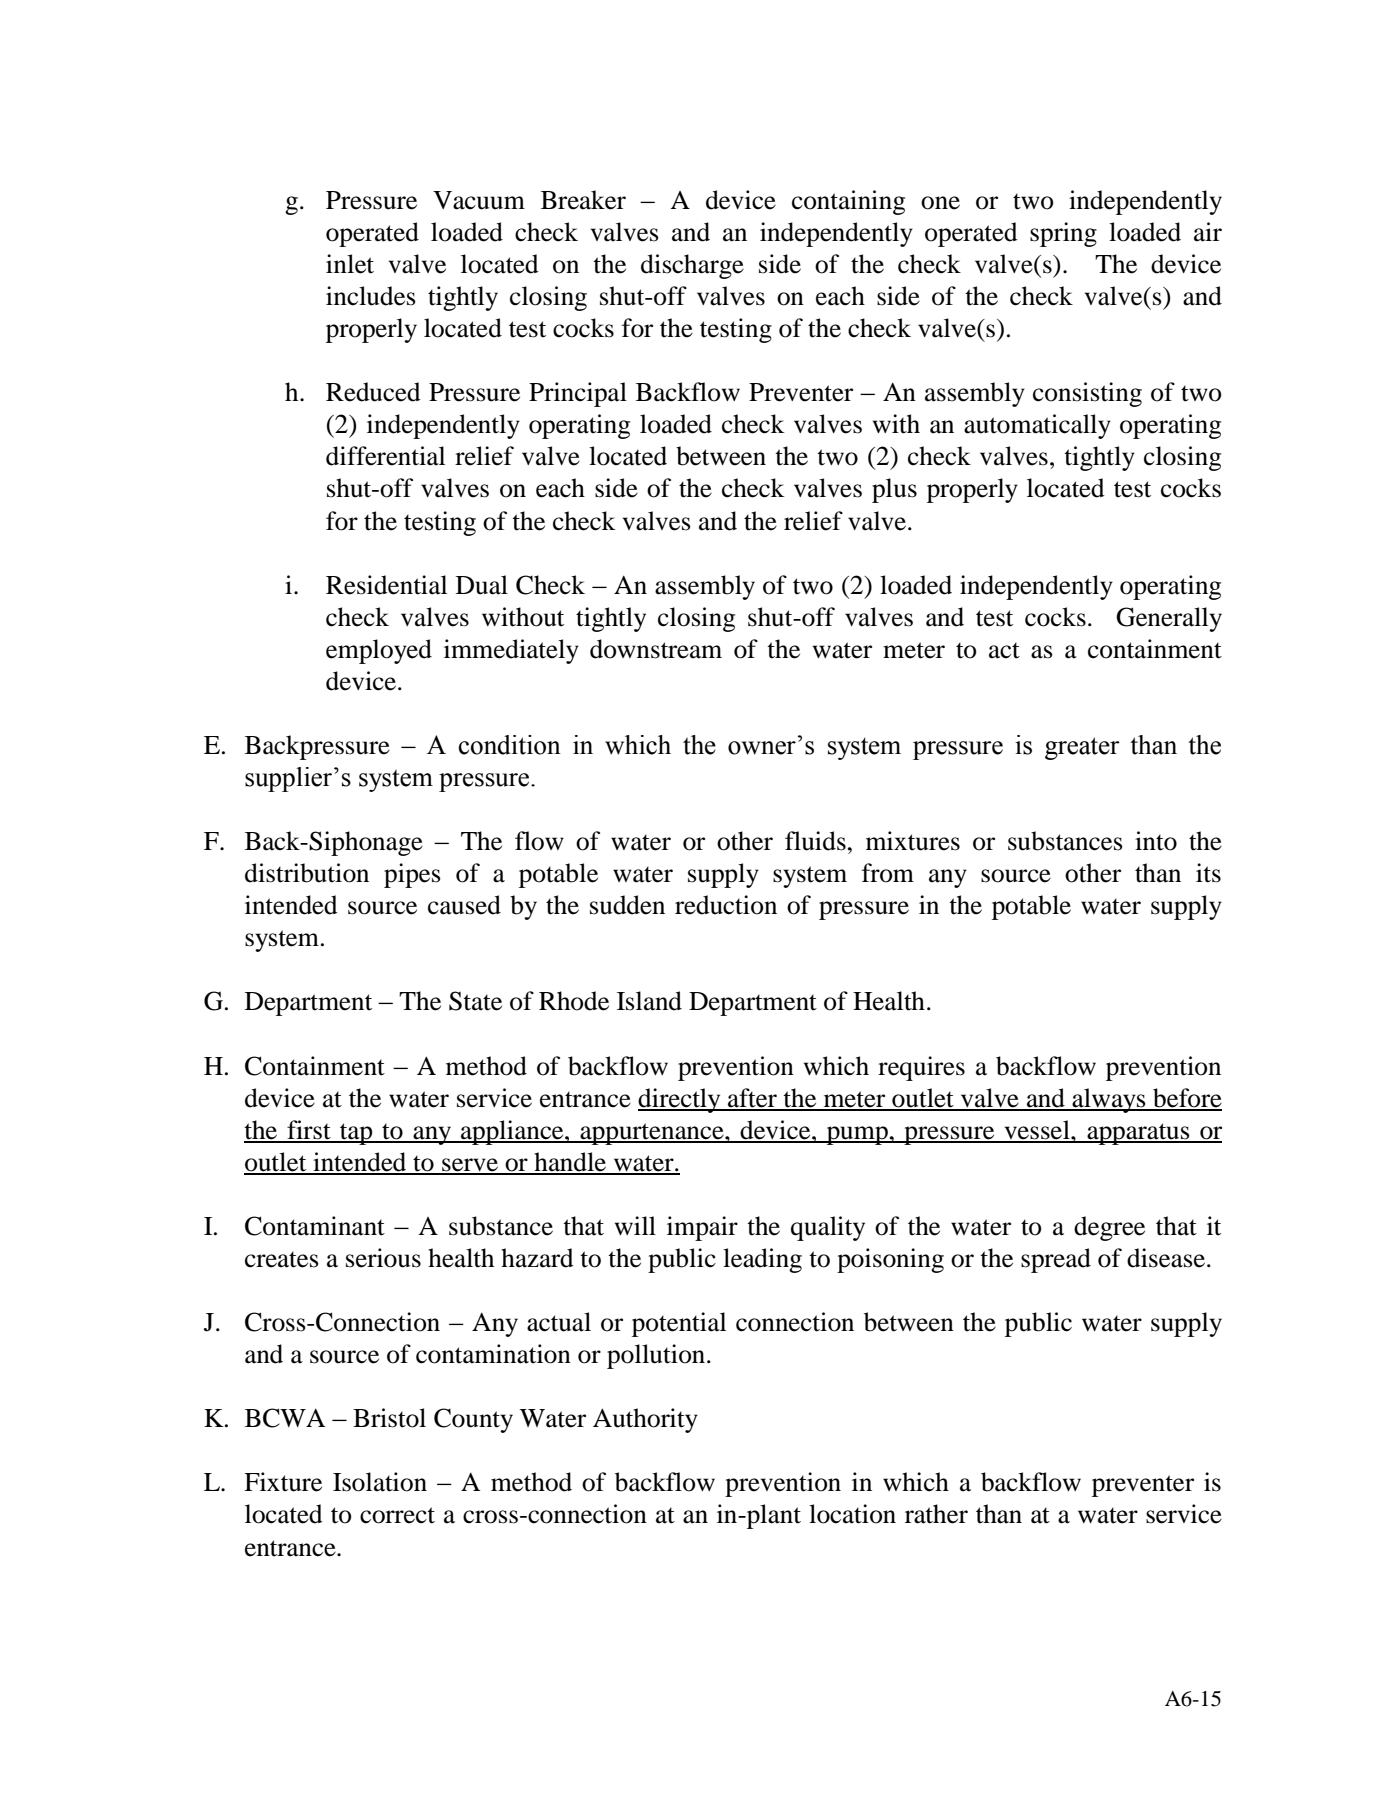  I want to click on inlet, so click(350, 264).
